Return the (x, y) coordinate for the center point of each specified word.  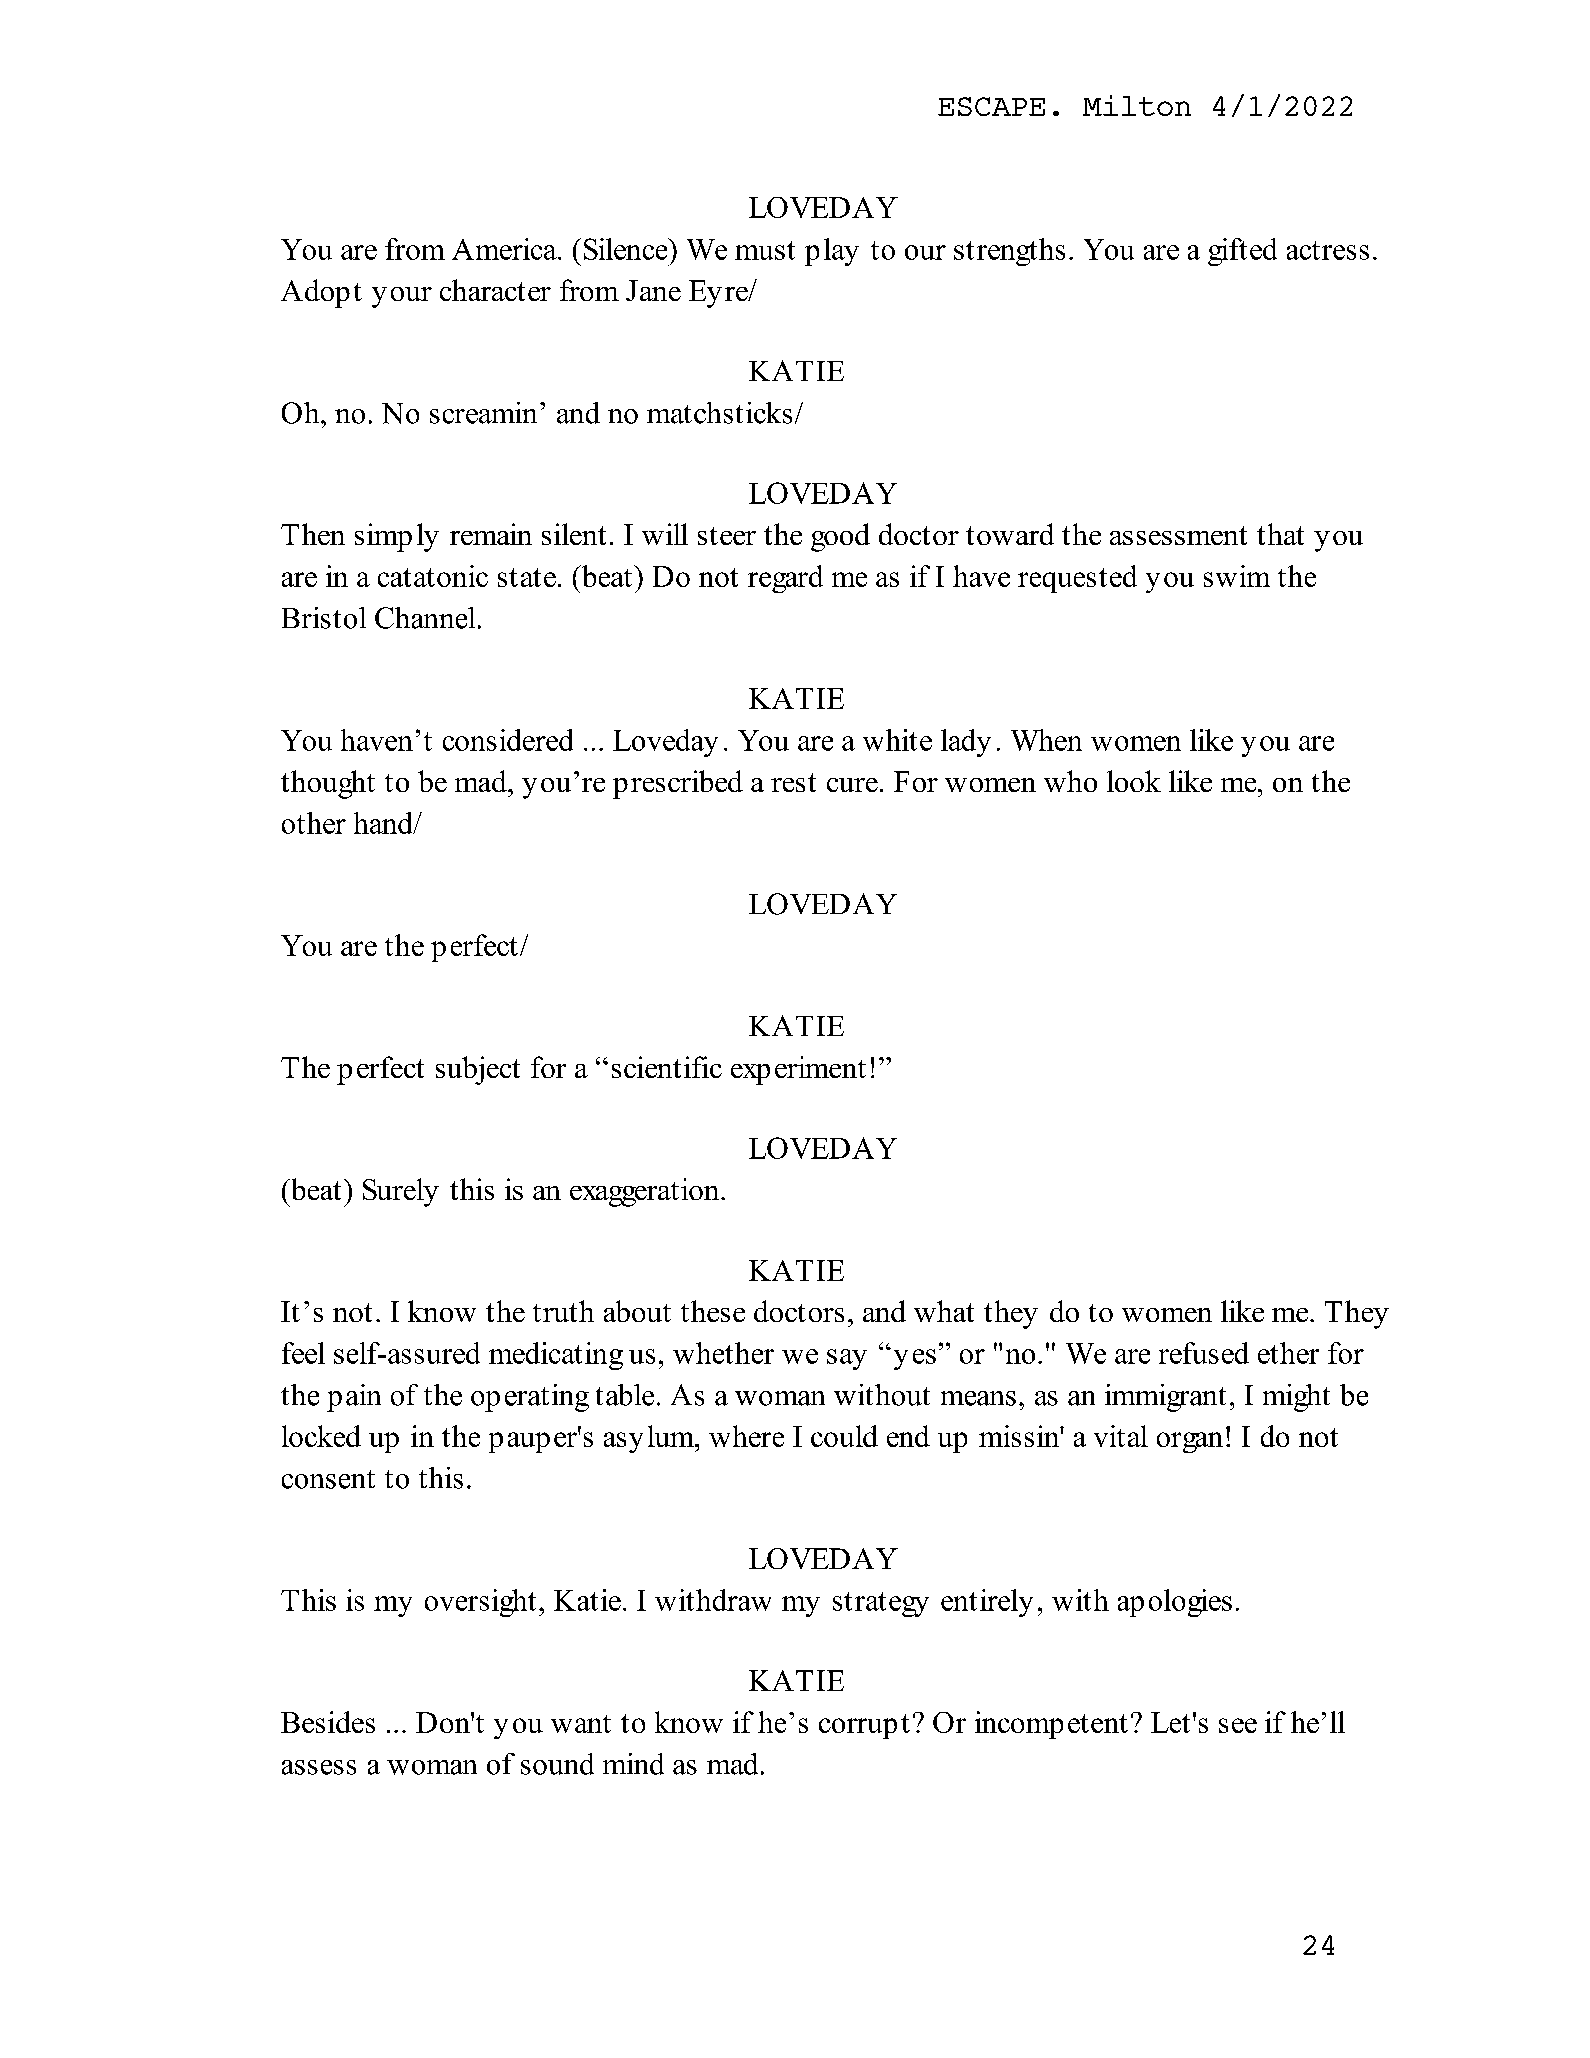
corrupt (864, 1726)
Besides (328, 1722)
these (713, 1311)
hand (384, 823)
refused (1204, 1353)
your (402, 297)
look (1134, 781)
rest (793, 782)
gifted (1242, 252)
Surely (401, 1192)
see (1238, 1725)
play (832, 252)
